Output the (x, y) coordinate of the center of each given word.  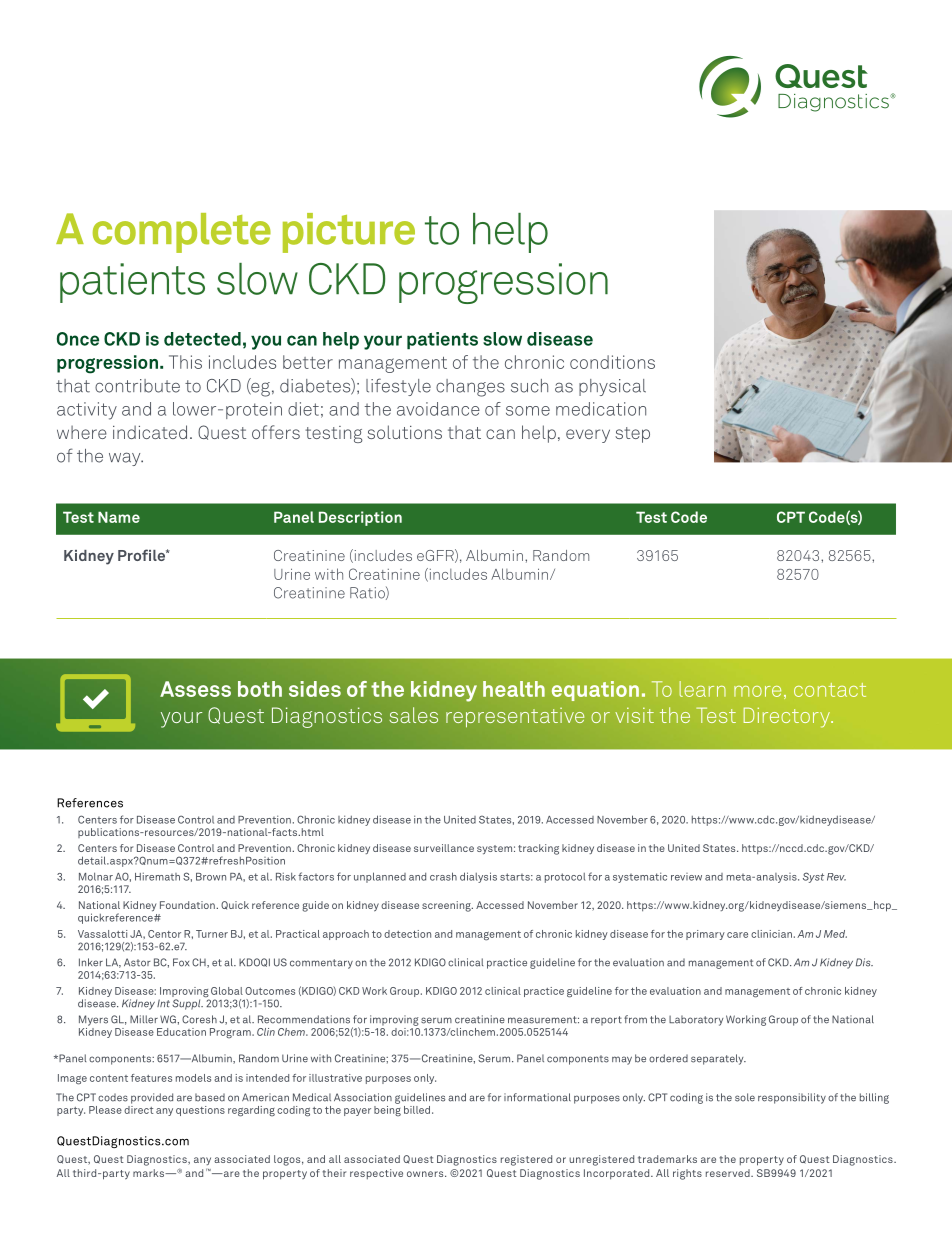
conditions (612, 362)
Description (360, 518)
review (686, 877)
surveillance (444, 848)
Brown (211, 877)
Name (119, 517)
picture (349, 233)
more (757, 691)
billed (417, 1110)
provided (152, 1098)
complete (182, 233)
